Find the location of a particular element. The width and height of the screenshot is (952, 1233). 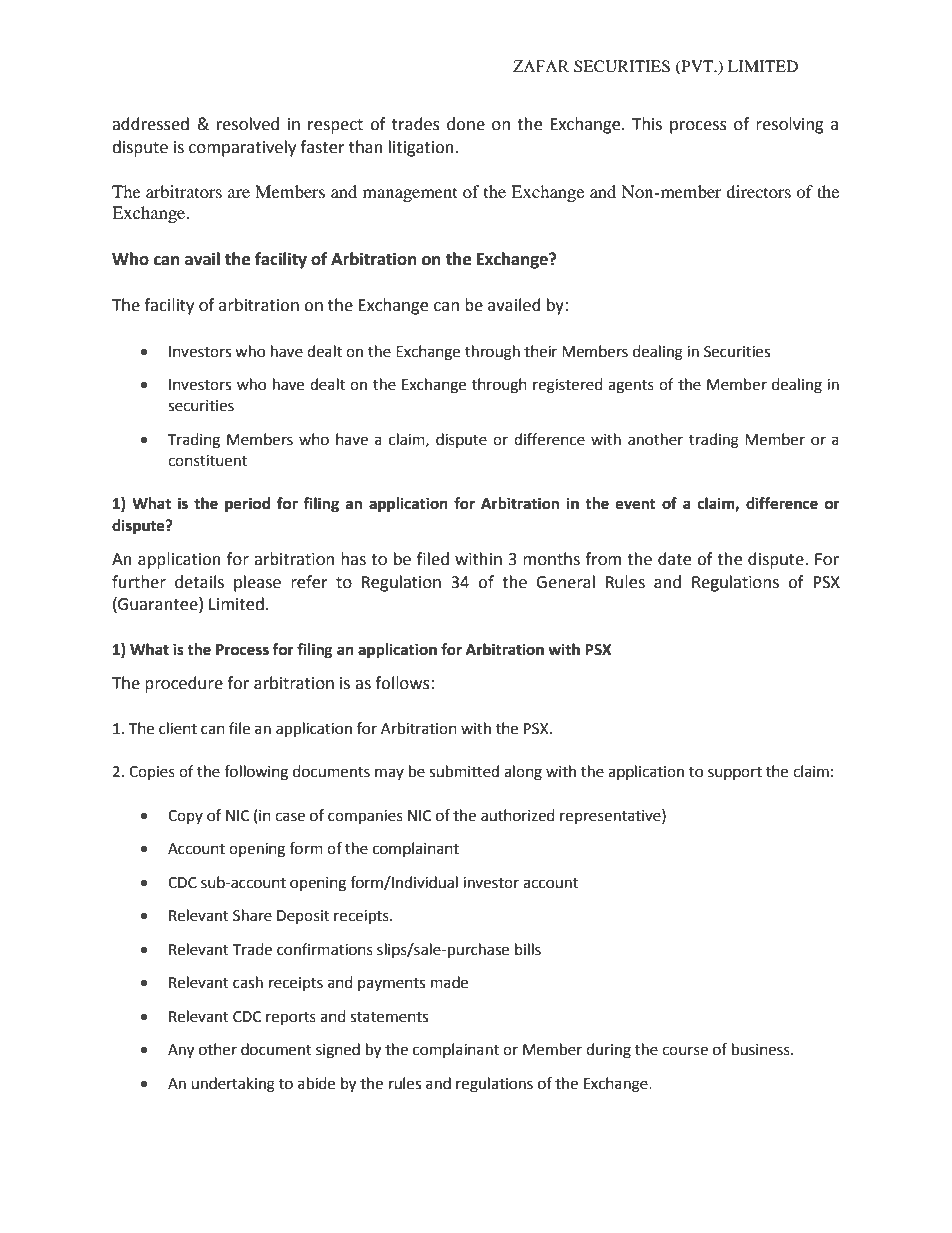

done is located at coordinates (466, 124).
